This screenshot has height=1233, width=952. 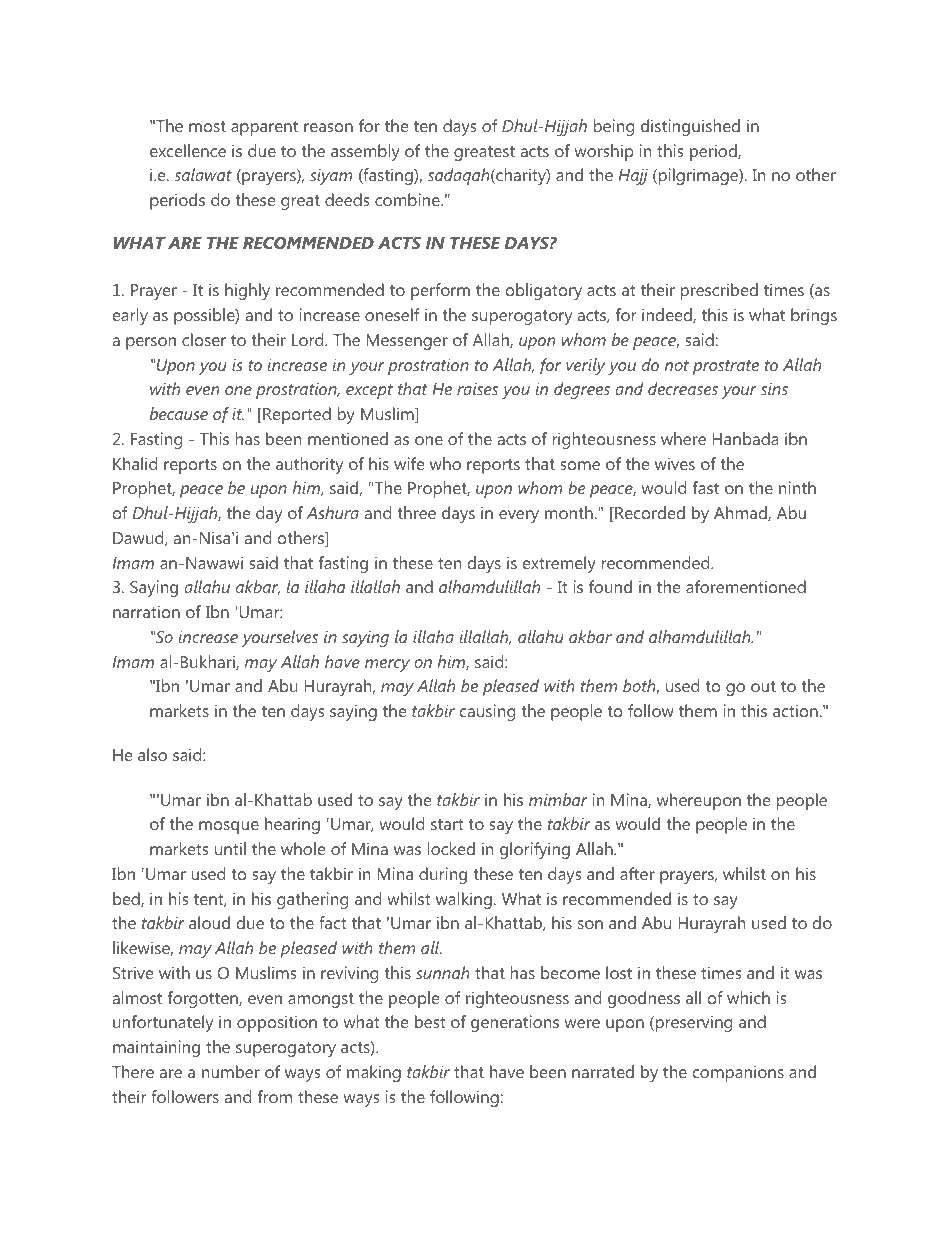 I want to click on narration, so click(x=146, y=611).
